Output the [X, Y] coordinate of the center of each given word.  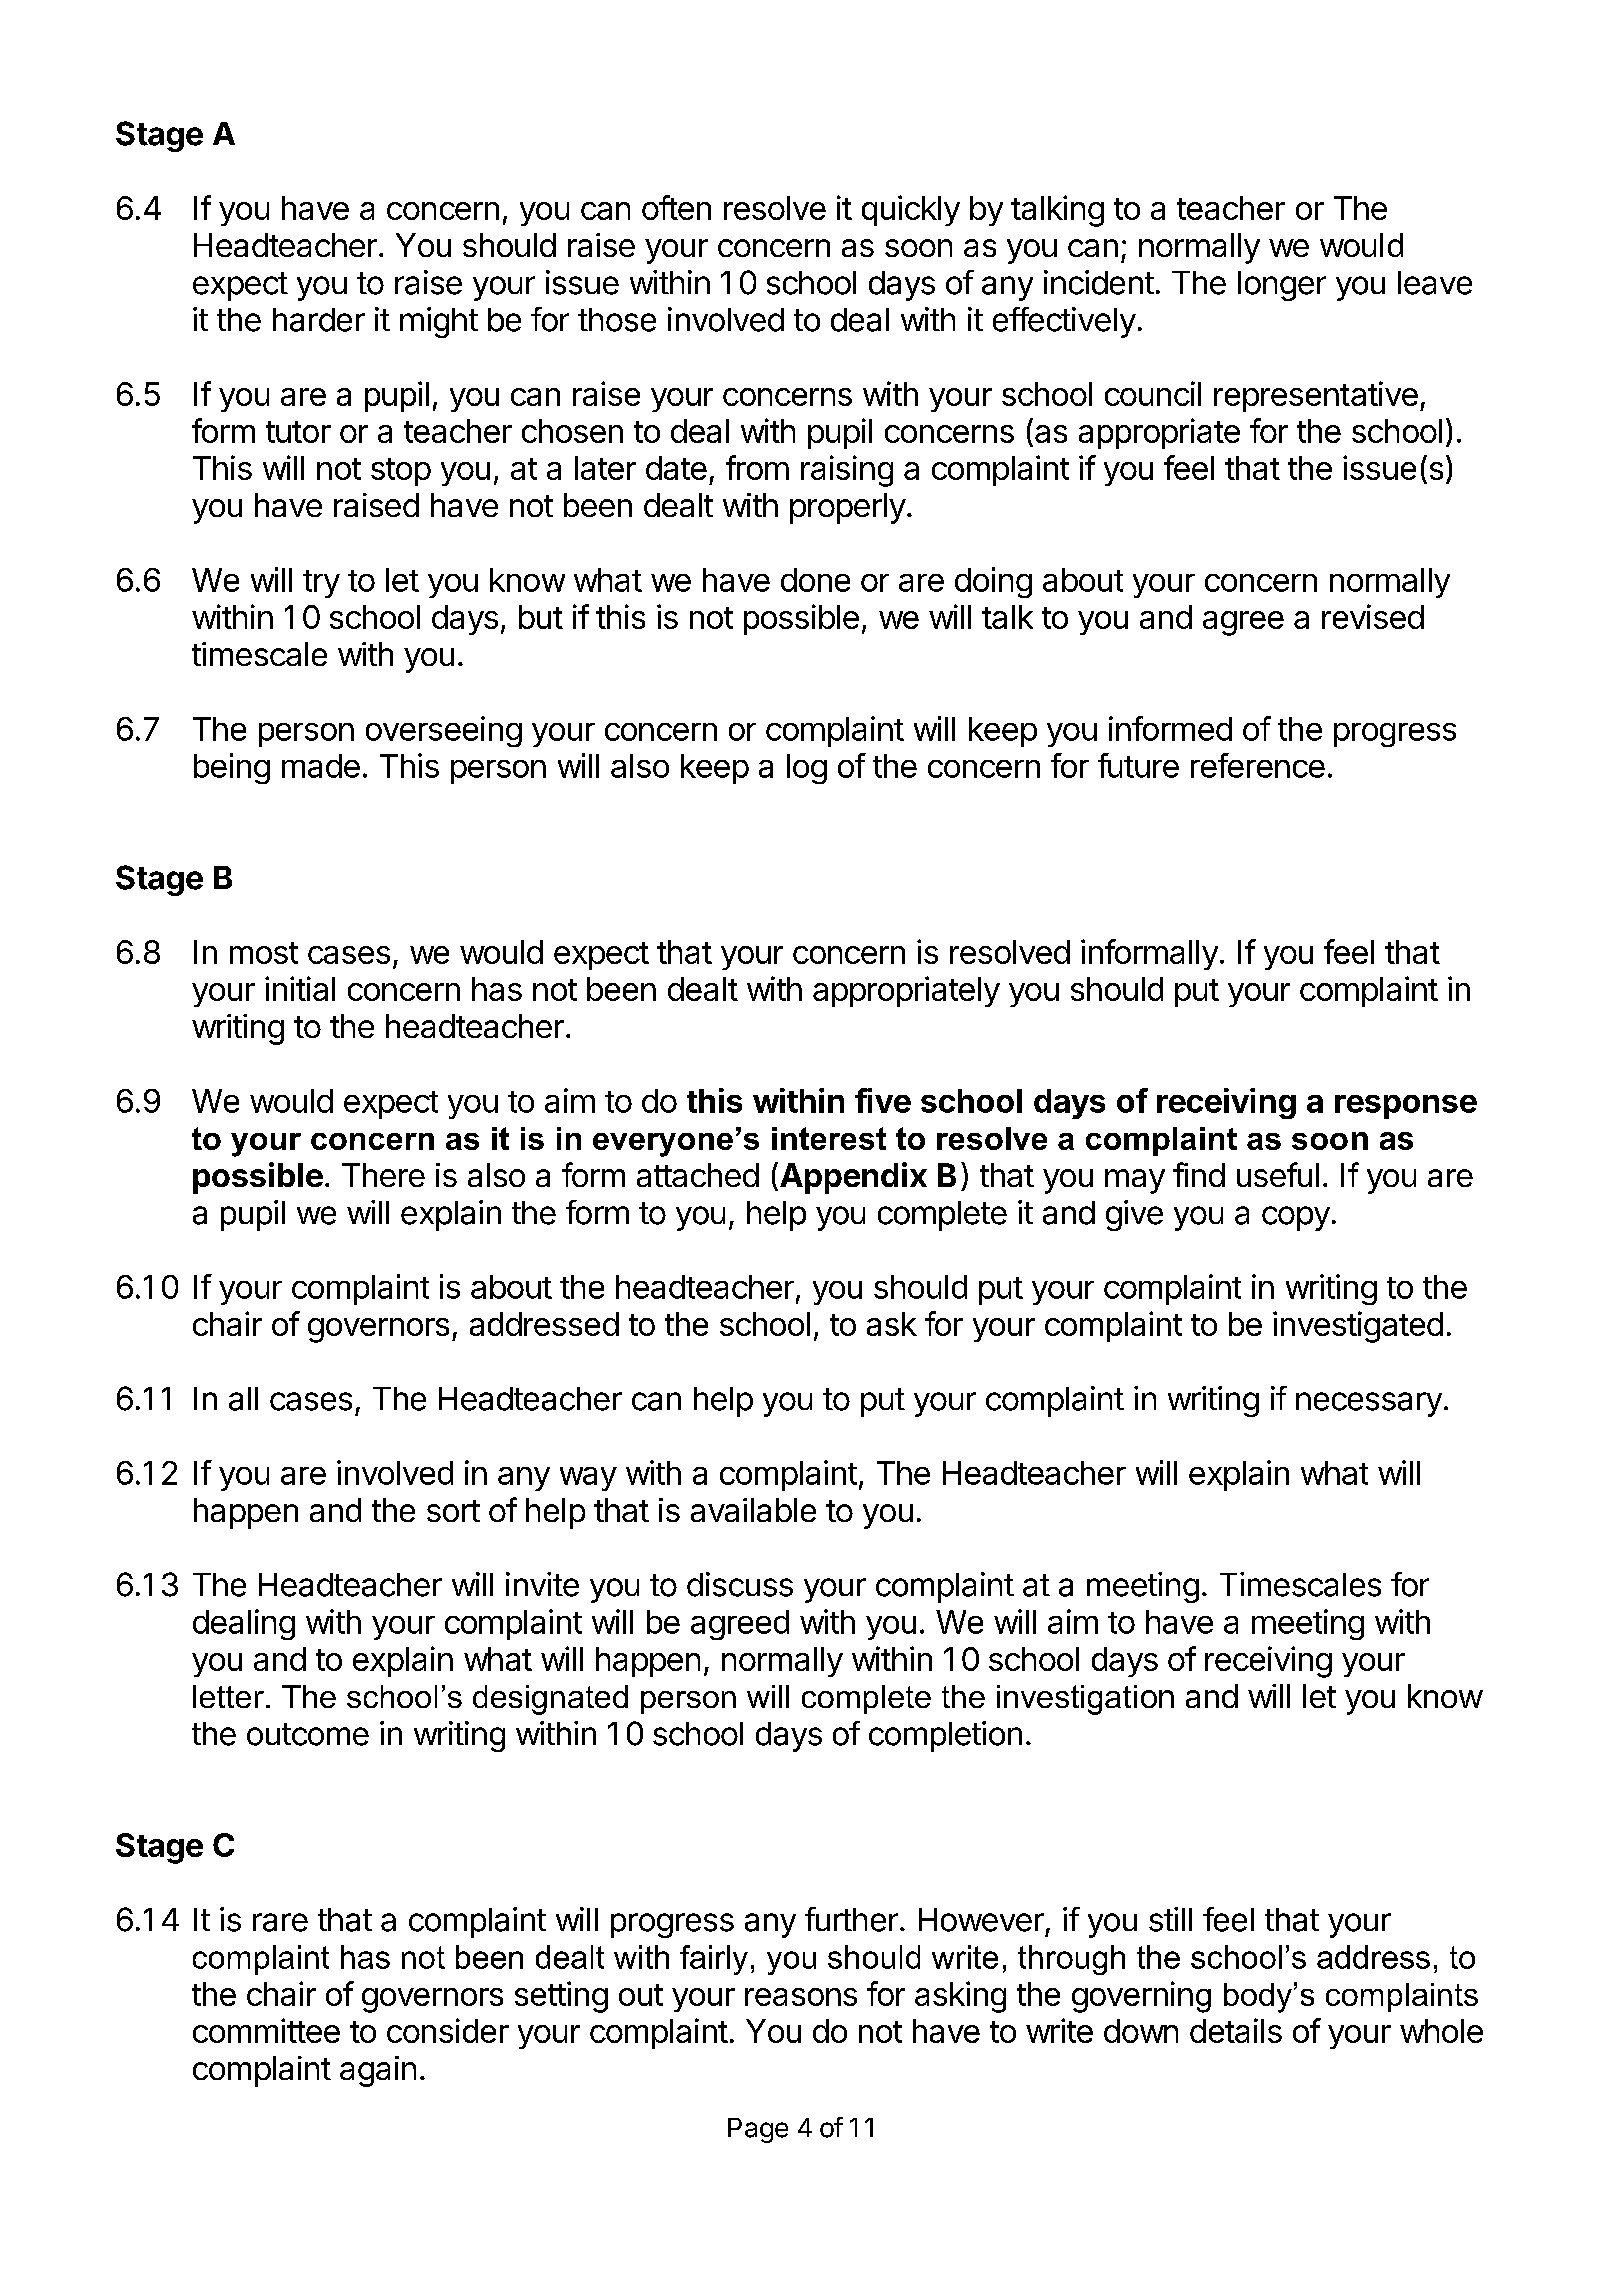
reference [1258, 765]
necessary [1369, 1404]
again [378, 2071]
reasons [801, 1997]
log [807, 769]
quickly [911, 210]
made [321, 766]
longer [1282, 286]
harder [319, 320]
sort [453, 1511]
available [753, 1510]
